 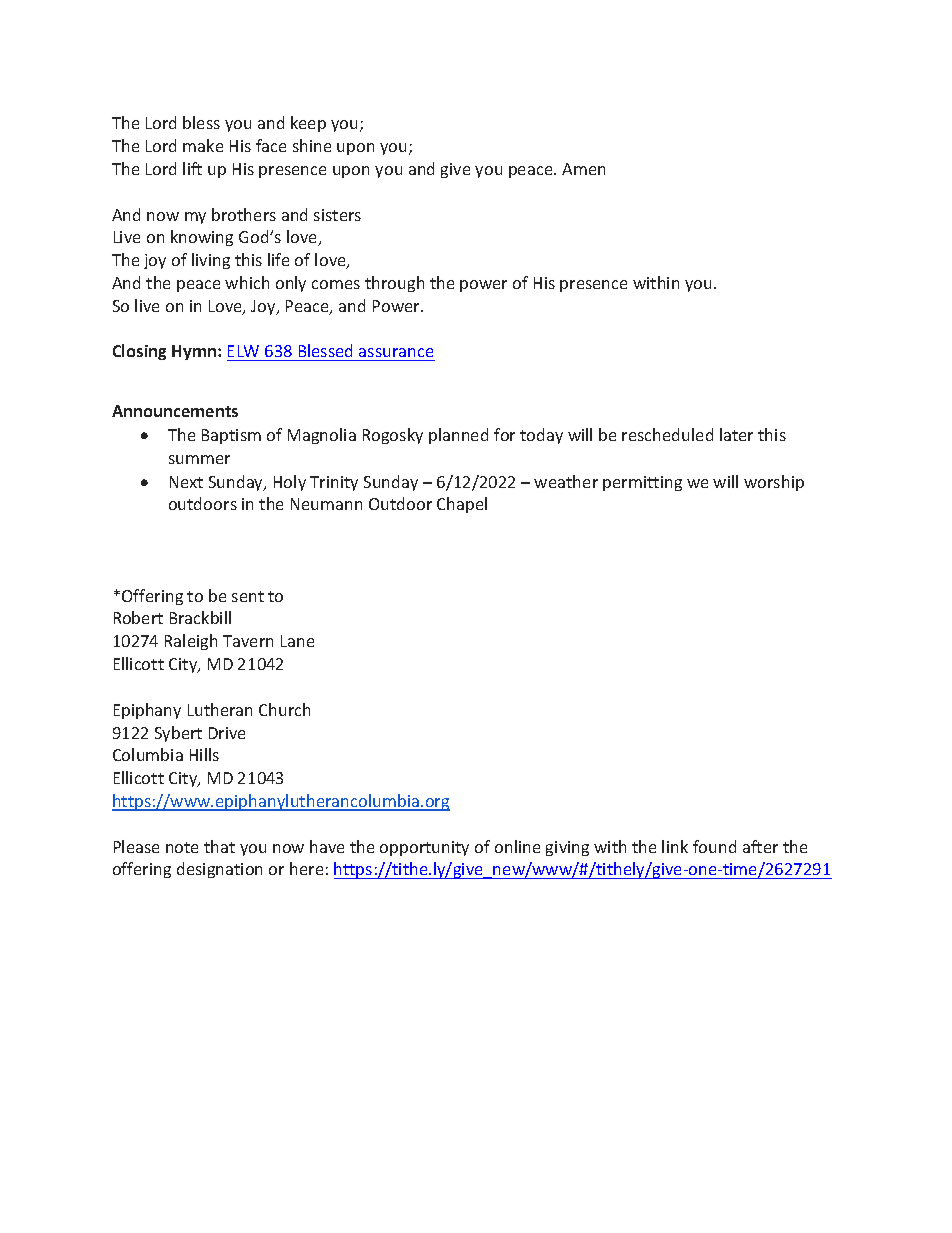 I want to click on make, so click(x=203, y=145).
